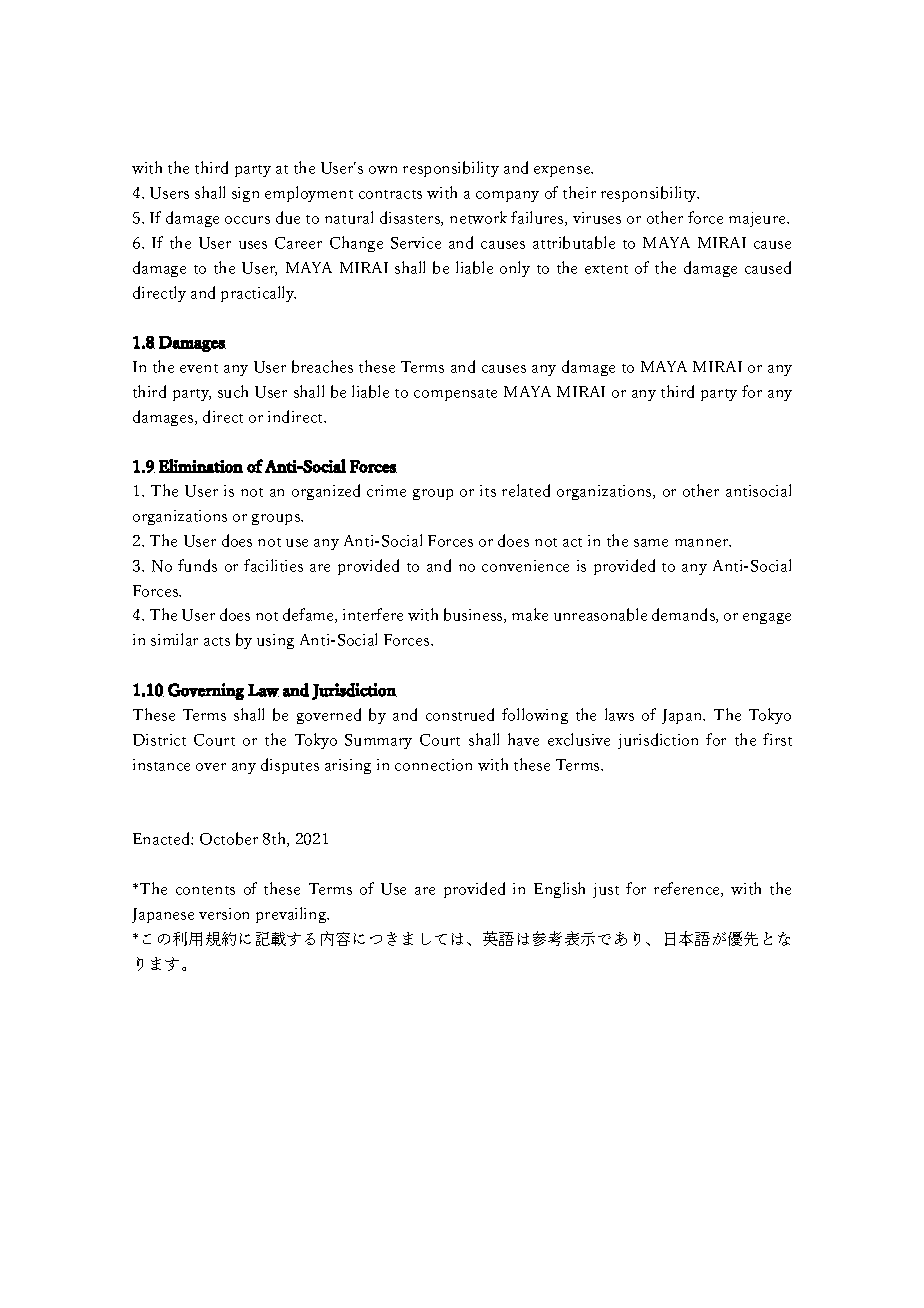  Describe the element at coordinates (651, 543) in the page. I see `same` at that location.
